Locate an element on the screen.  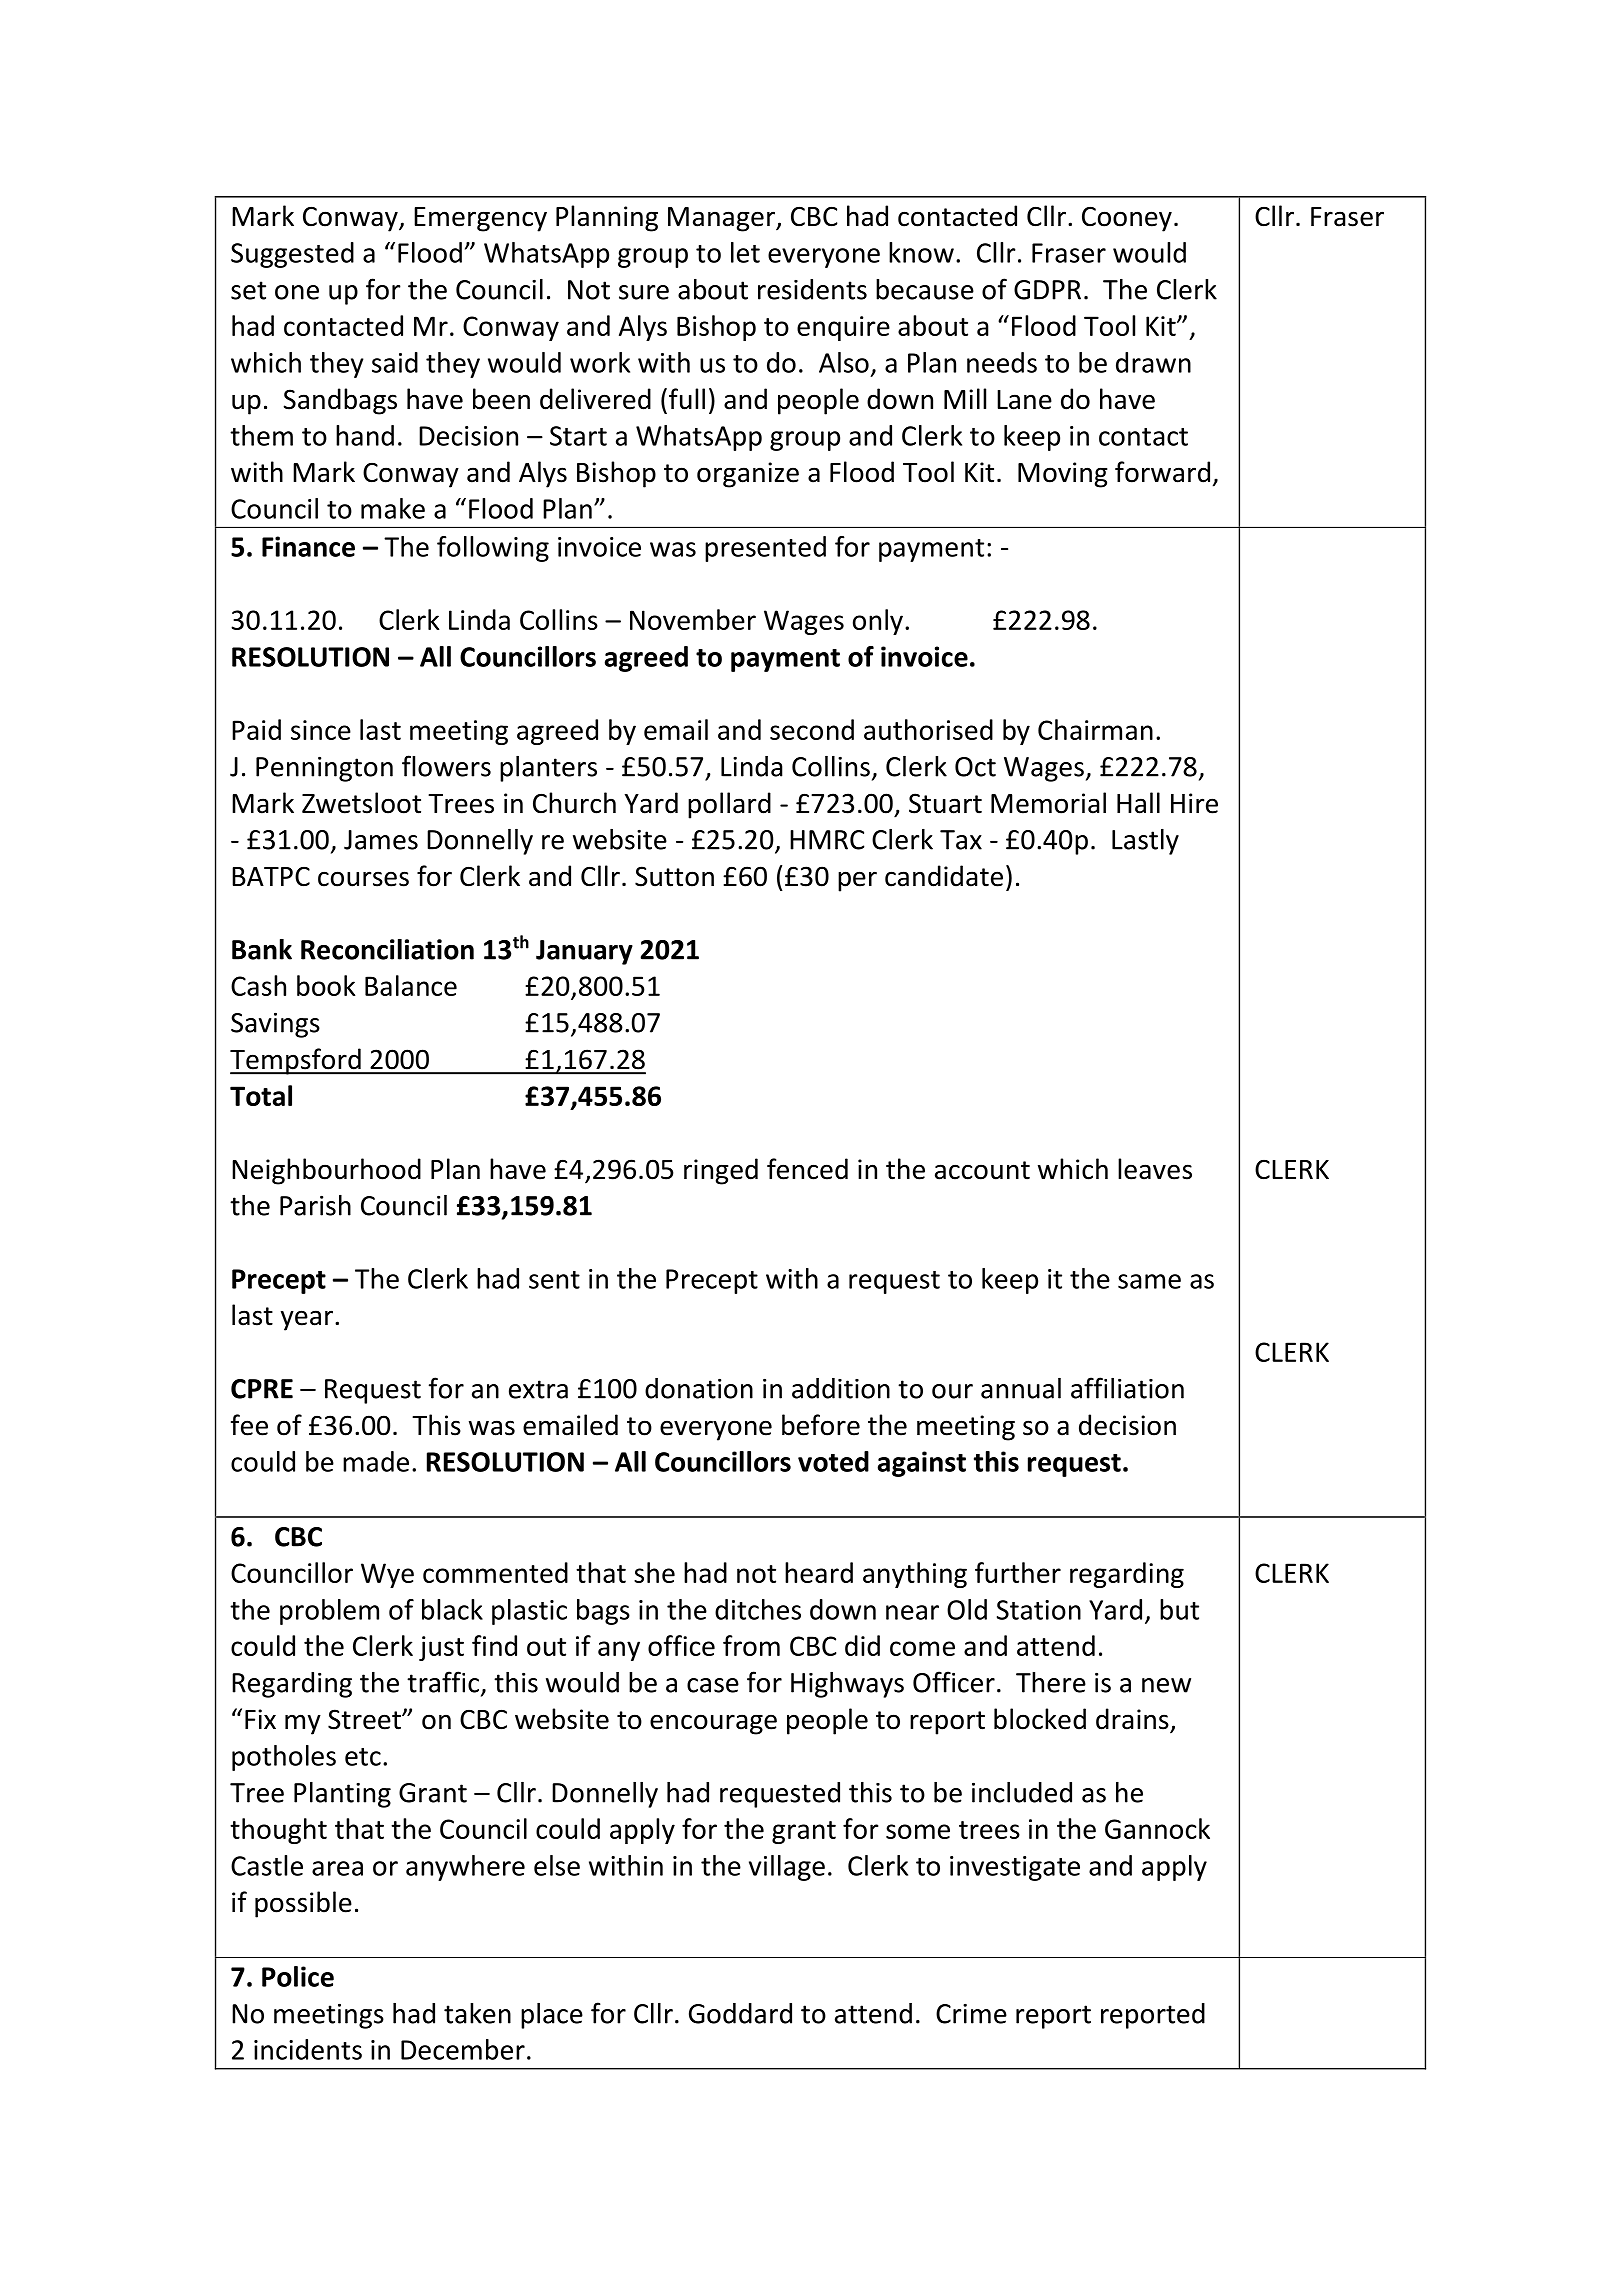
donation is located at coordinates (699, 1388).
